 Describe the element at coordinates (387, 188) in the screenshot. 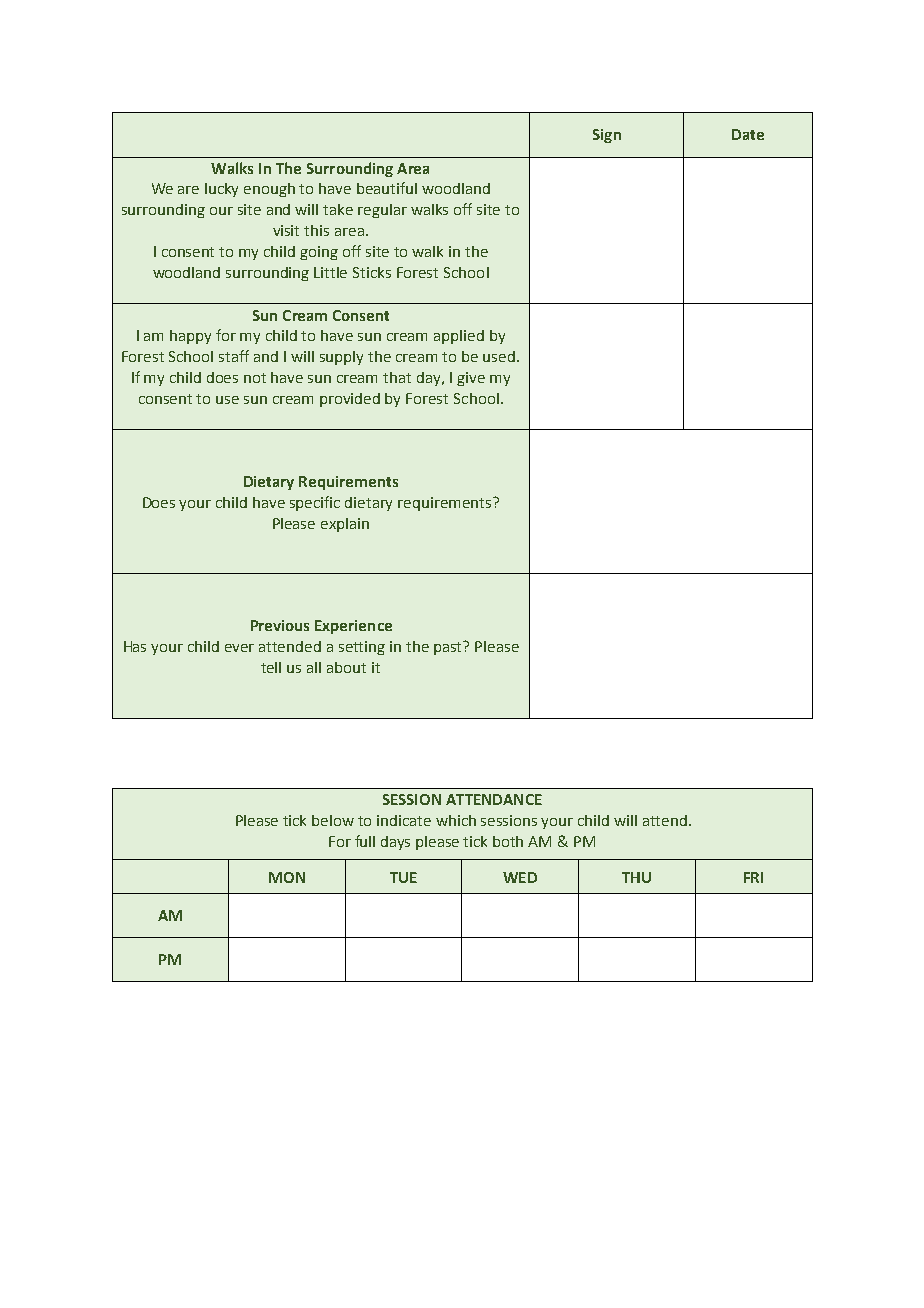

I see `beautiful` at that location.
